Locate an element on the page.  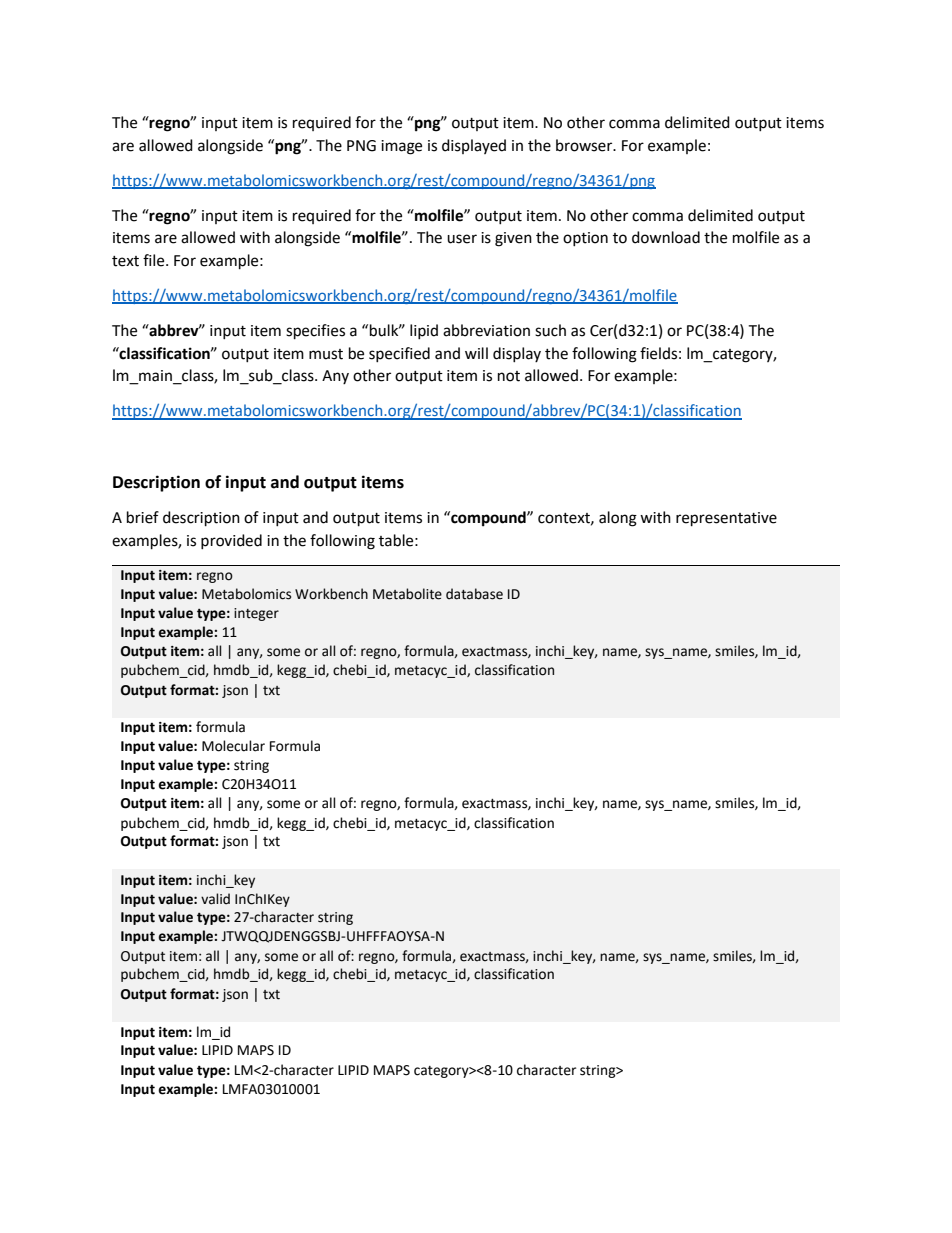
Metabolite is located at coordinates (407, 594).
